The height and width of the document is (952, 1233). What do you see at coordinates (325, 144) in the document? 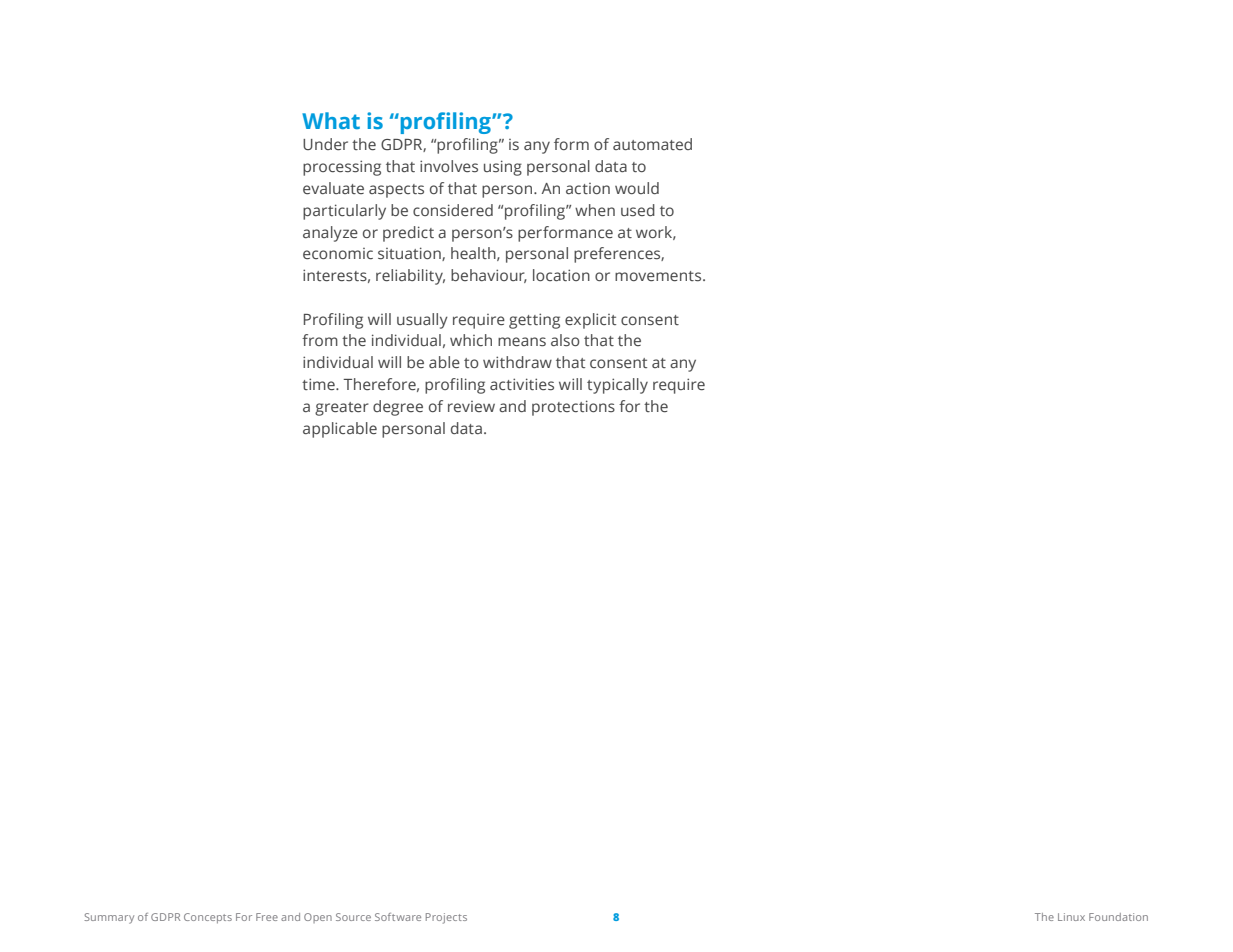
I see `Under` at bounding box center [325, 144].
